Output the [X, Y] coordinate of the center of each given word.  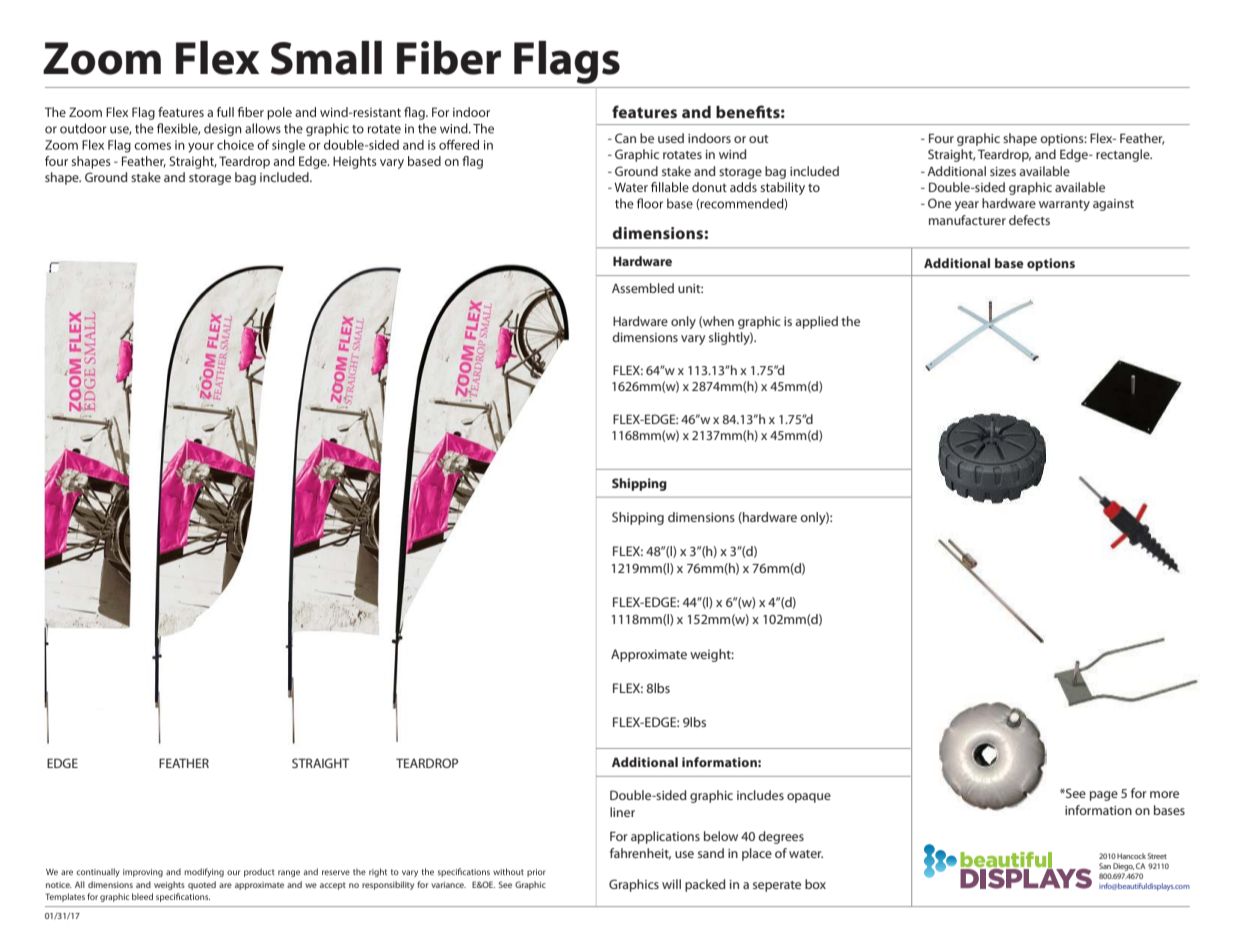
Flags [567, 62]
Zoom [102, 58]
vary [693, 340]
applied [816, 322]
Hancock [1131, 856]
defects [1029, 220]
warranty [1064, 205]
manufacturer [967, 220]
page [1104, 796]
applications [665, 837]
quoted [202, 885]
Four [941, 138]
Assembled [643, 288]
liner [622, 812]
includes [760, 795]
